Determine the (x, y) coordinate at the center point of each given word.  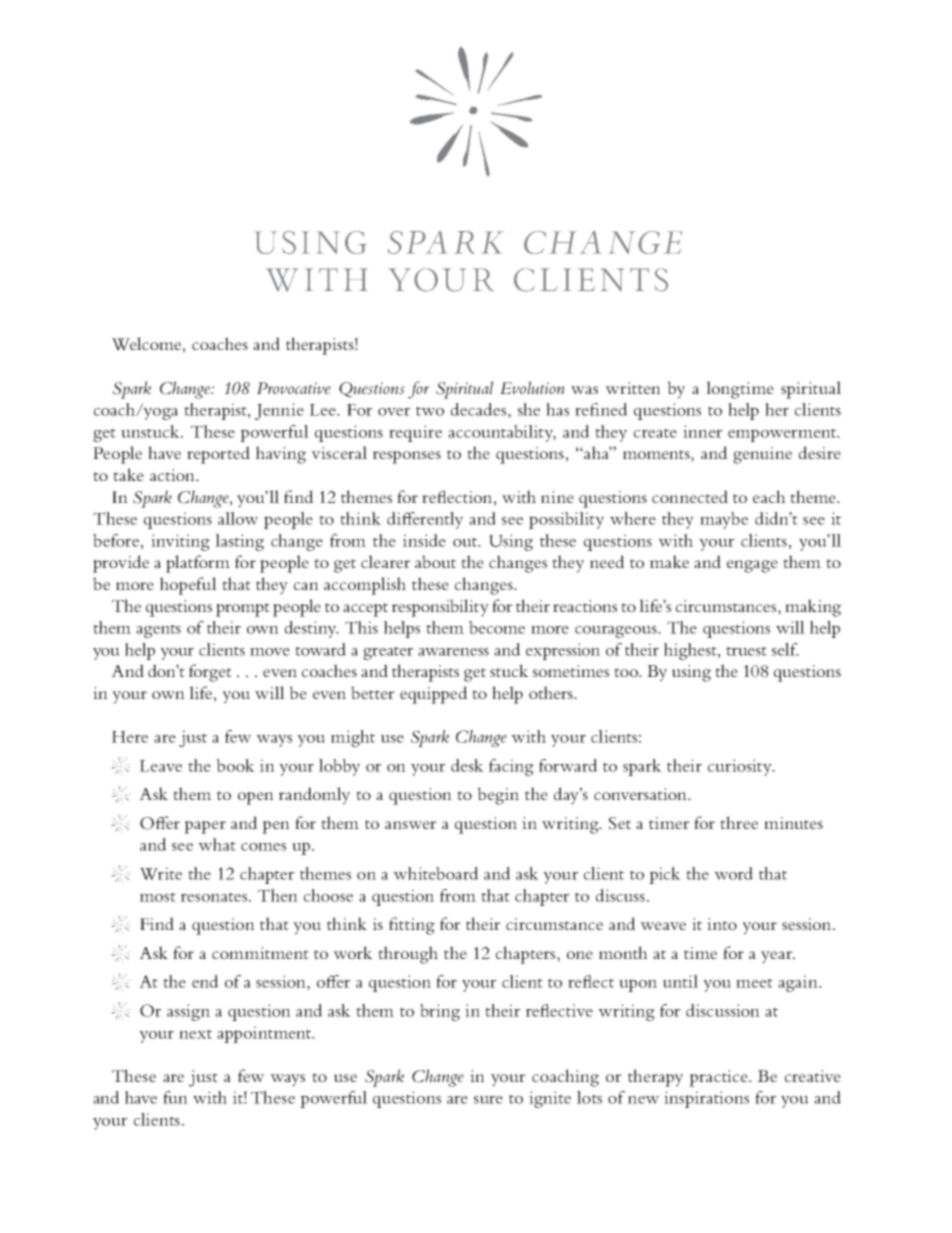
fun (175, 1097)
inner (703, 431)
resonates (214, 897)
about (435, 561)
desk (467, 765)
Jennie (279, 411)
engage (752, 566)
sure (488, 1100)
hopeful (188, 586)
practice (719, 1078)
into (722, 924)
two (430, 411)
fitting (412, 926)
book (235, 765)
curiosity (741, 767)
